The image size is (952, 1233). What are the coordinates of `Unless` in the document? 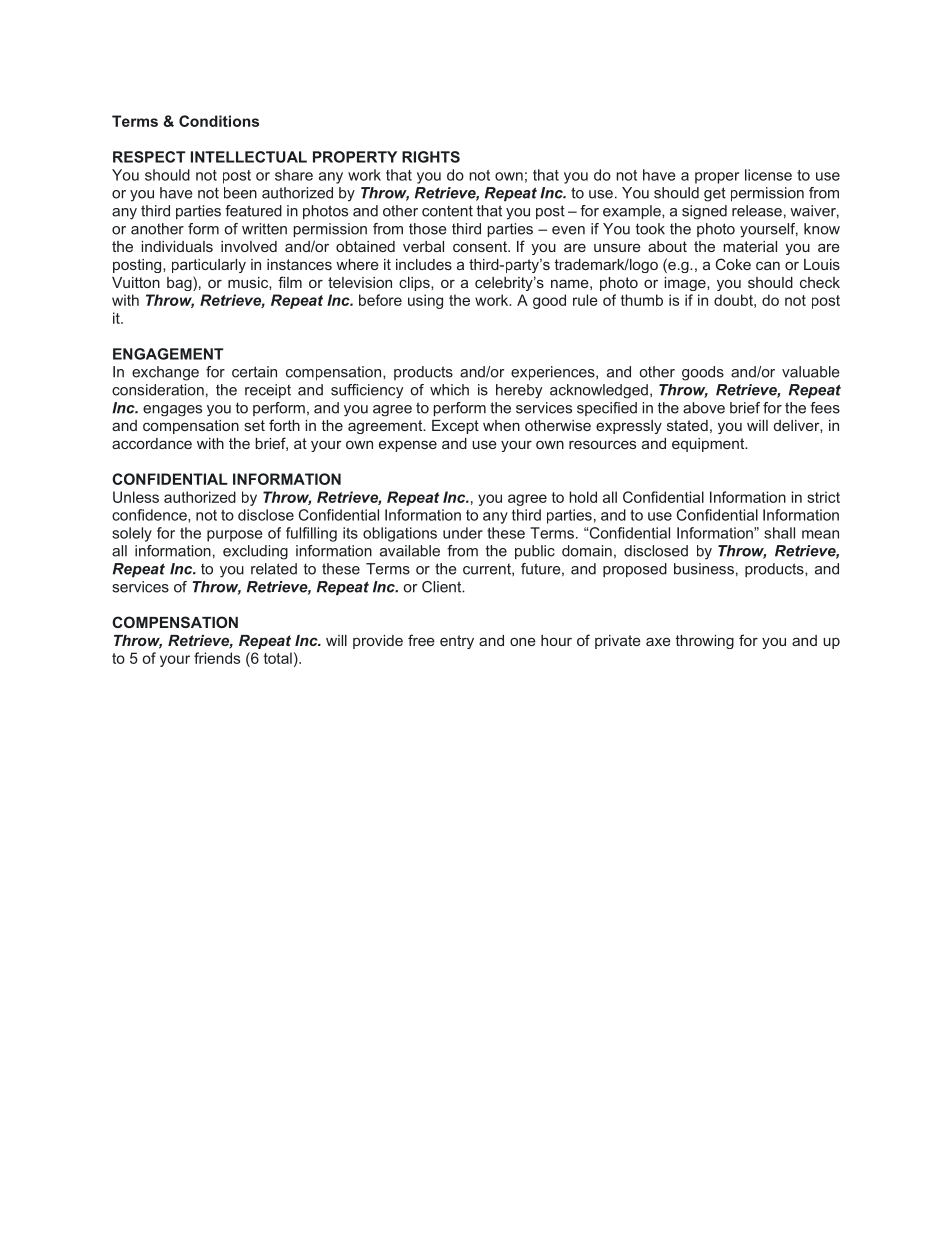 It's located at (136, 497).
